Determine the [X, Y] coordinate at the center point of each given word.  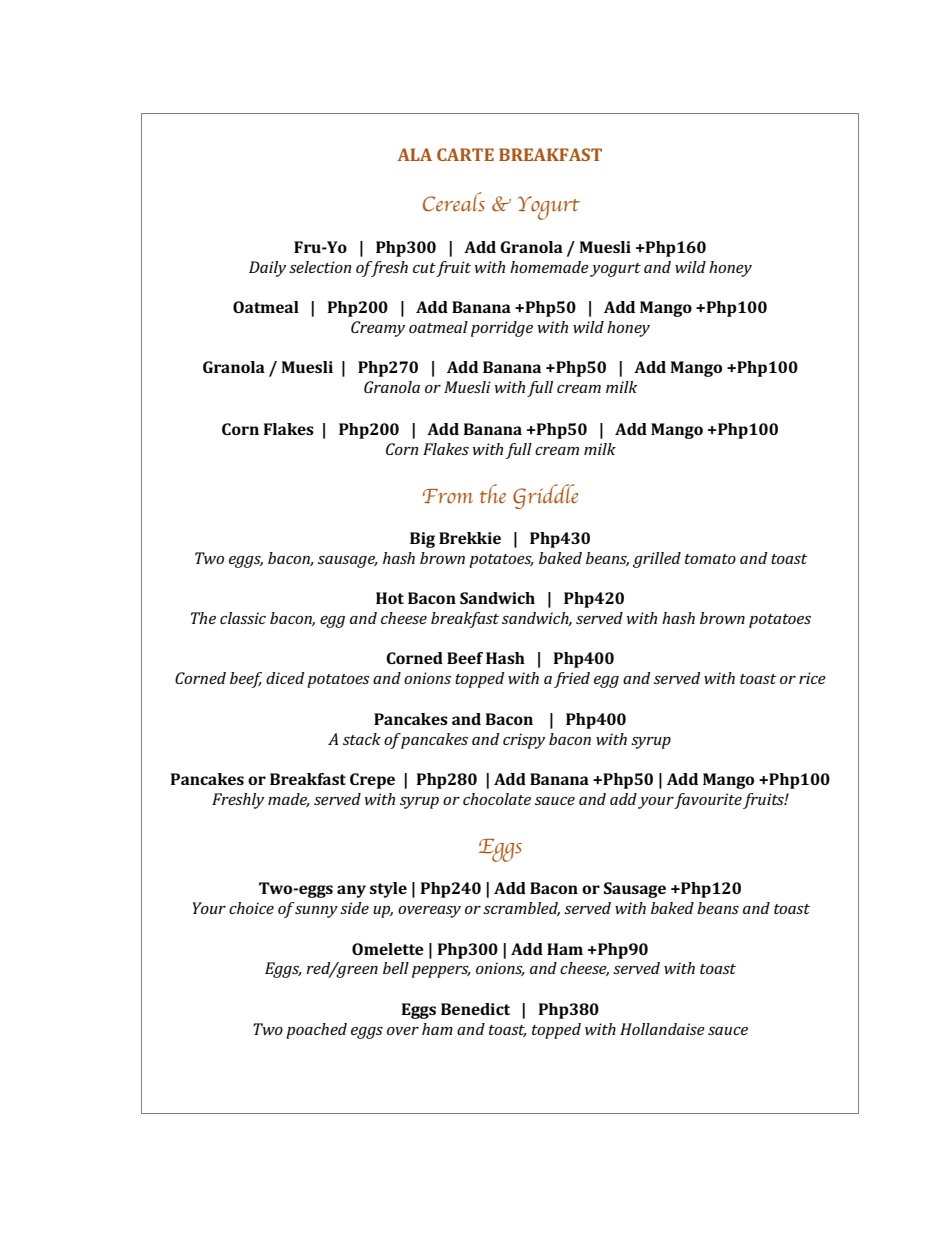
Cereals [454, 202]
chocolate [497, 799]
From [448, 496]
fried [572, 680]
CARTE [465, 154]
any [351, 891]
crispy [524, 741]
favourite [708, 801]
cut [424, 268]
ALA [414, 154]
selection [320, 267]
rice [812, 678]
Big [422, 540]
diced [285, 678]
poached [316, 1031]
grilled [657, 560]
